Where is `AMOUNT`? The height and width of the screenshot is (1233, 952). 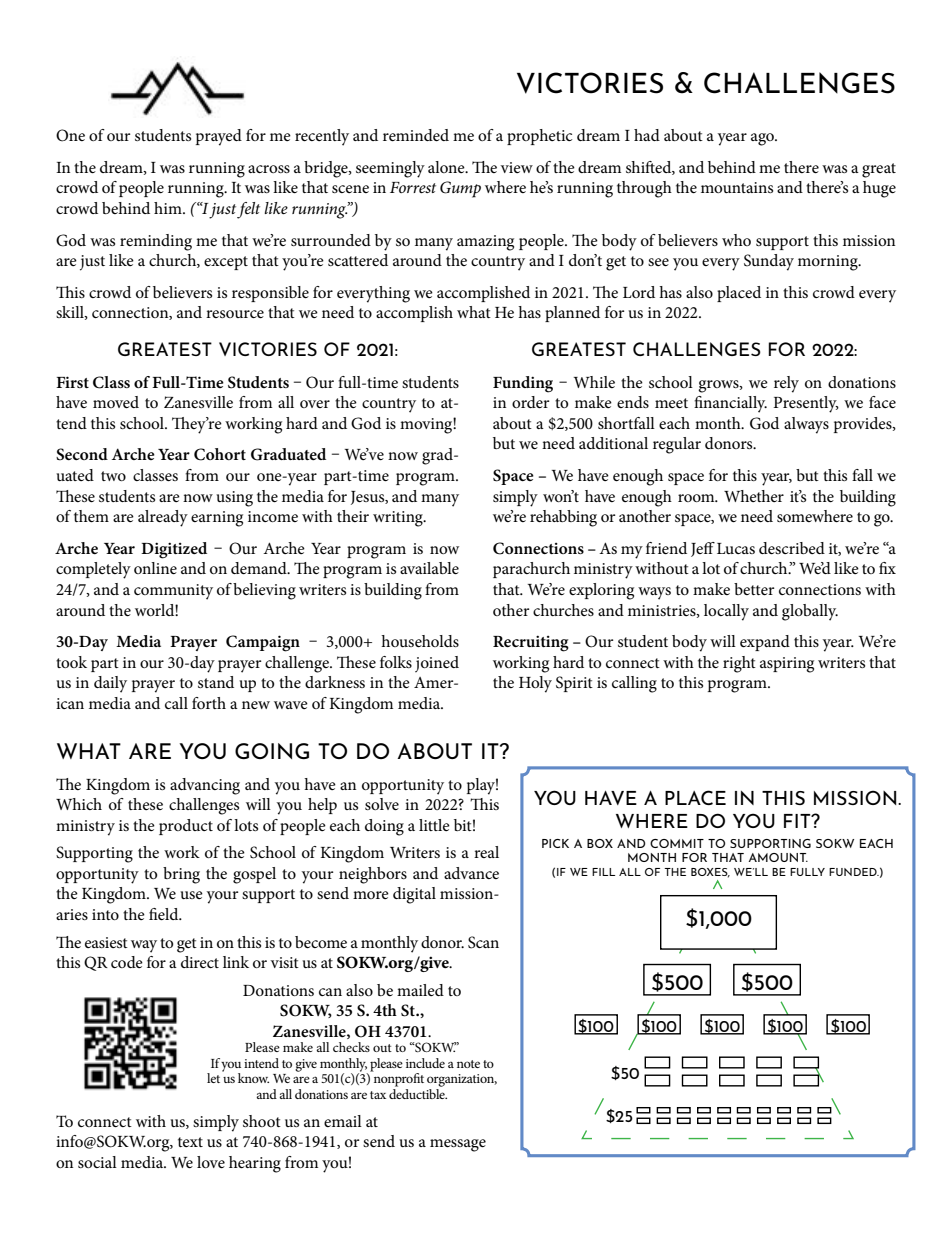 AMOUNT is located at coordinates (778, 857).
